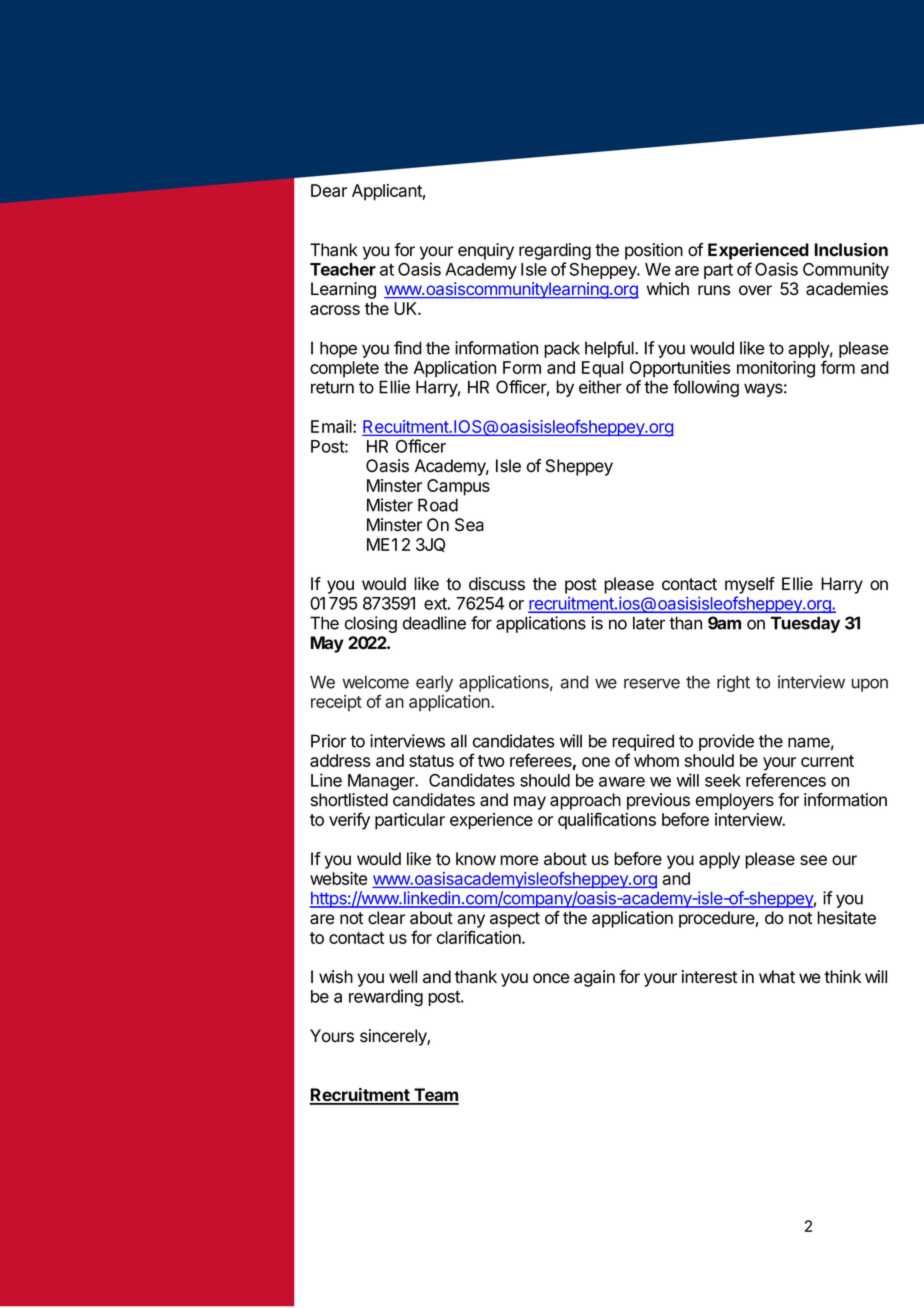 The width and height of the screenshot is (924, 1308). What do you see at coordinates (607, 821) in the screenshot?
I see `qualifications` at bounding box center [607, 821].
